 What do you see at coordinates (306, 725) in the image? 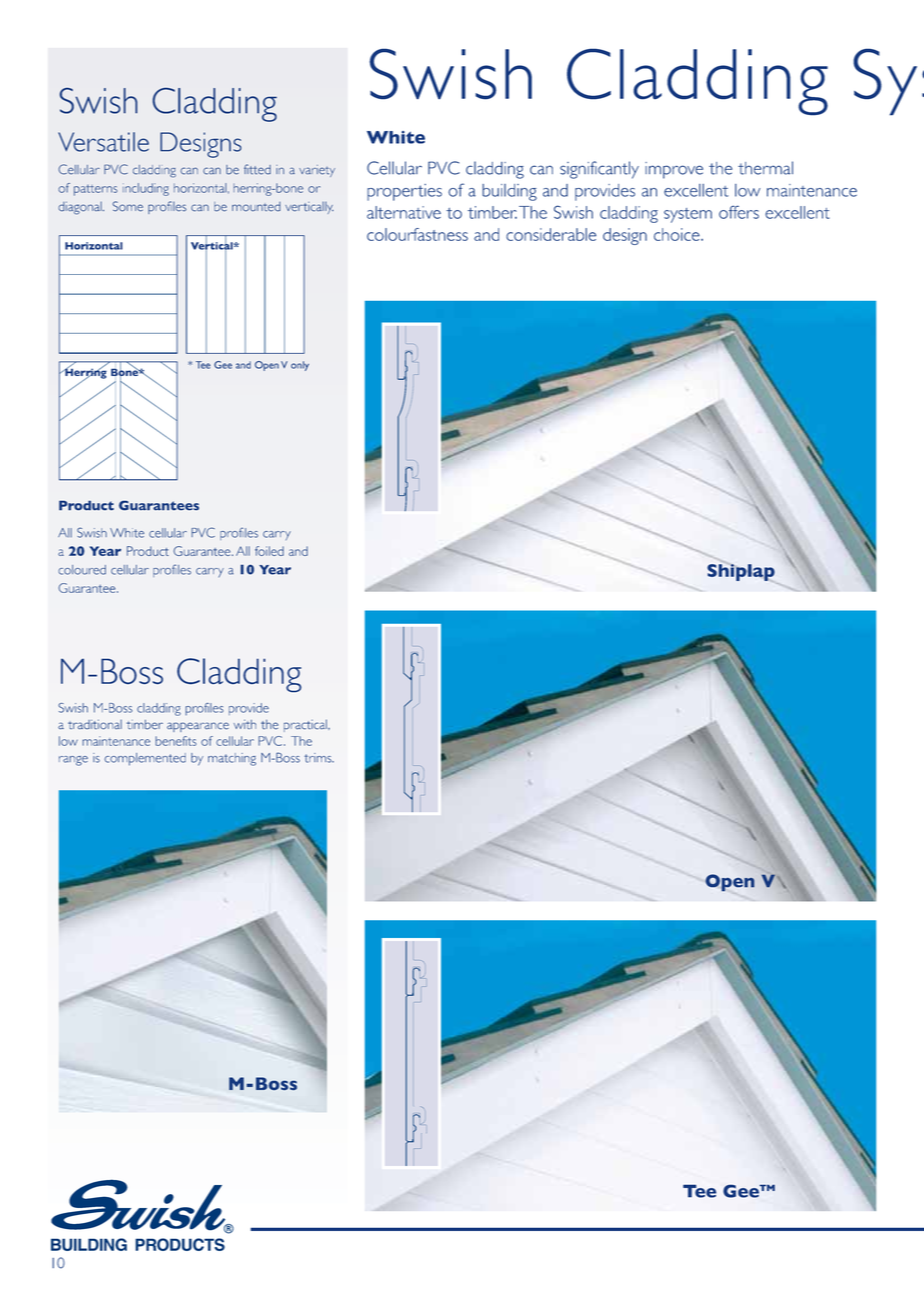
I see `practical` at bounding box center [306, 725].
